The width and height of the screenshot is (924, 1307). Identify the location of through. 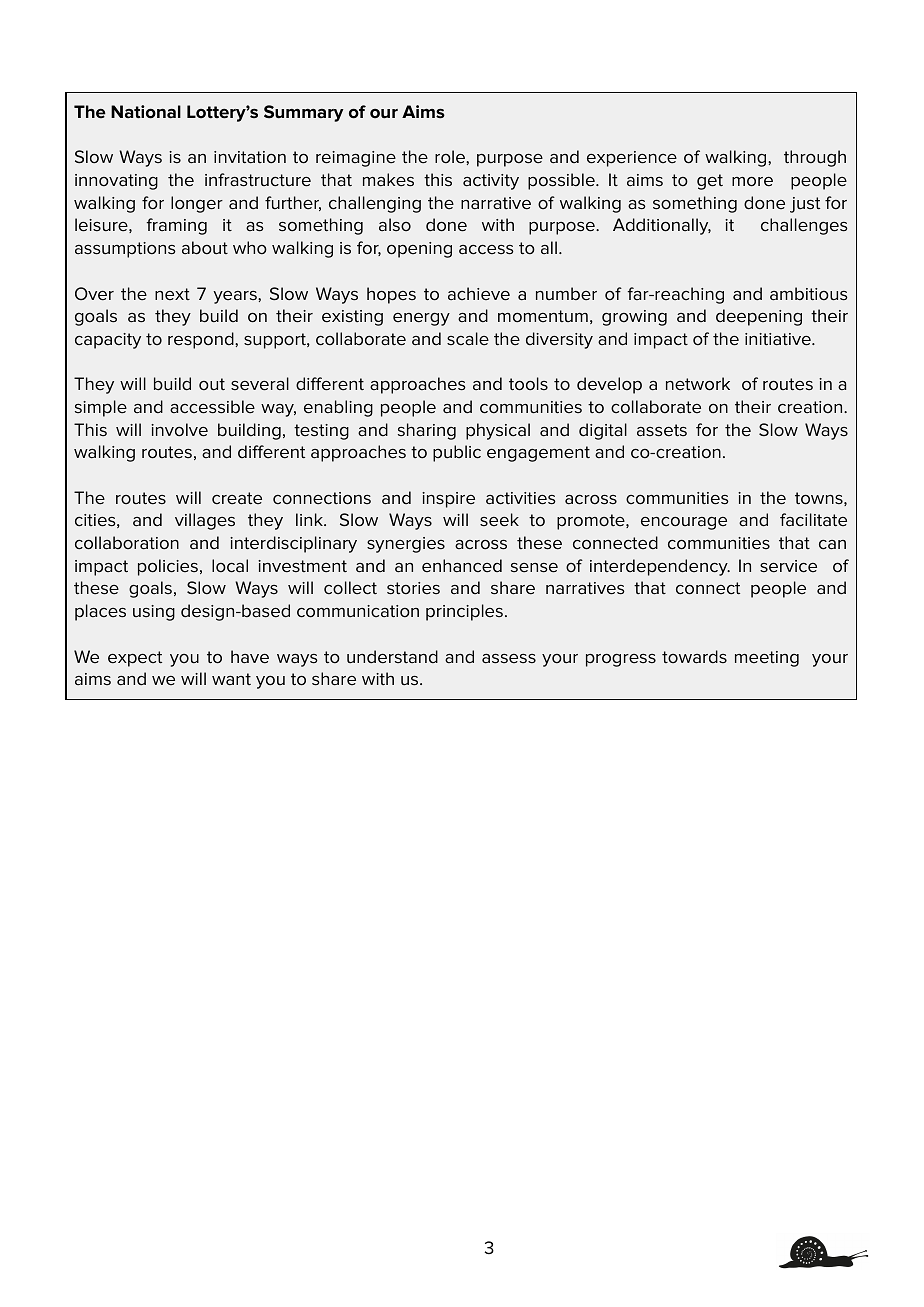
(815, 158).
